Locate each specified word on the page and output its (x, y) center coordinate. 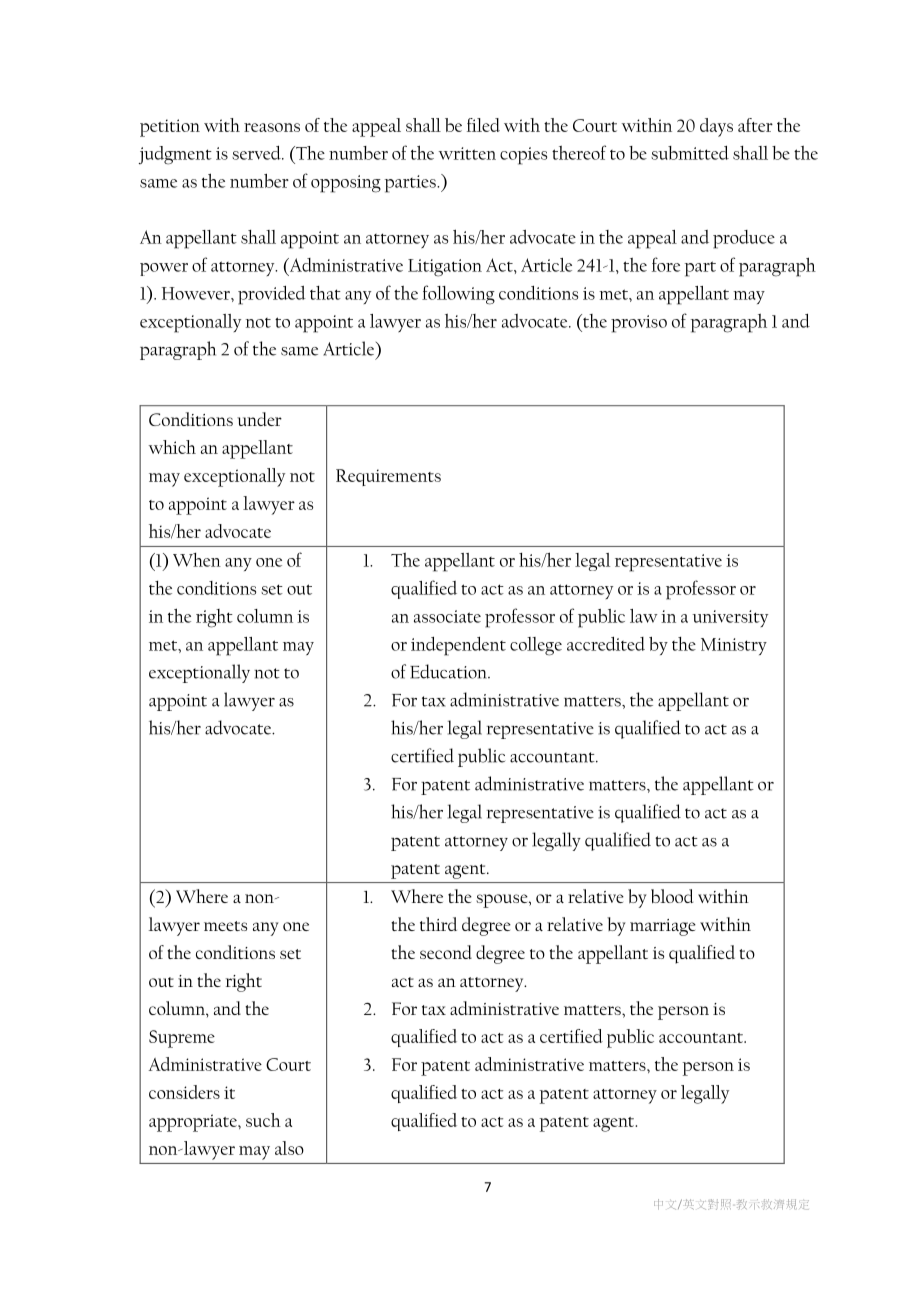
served (257, 153)
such (263, 1120)
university (730, 618)
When (197, 560)
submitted (690, 153)
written (467, 153)
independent (458, 646)
